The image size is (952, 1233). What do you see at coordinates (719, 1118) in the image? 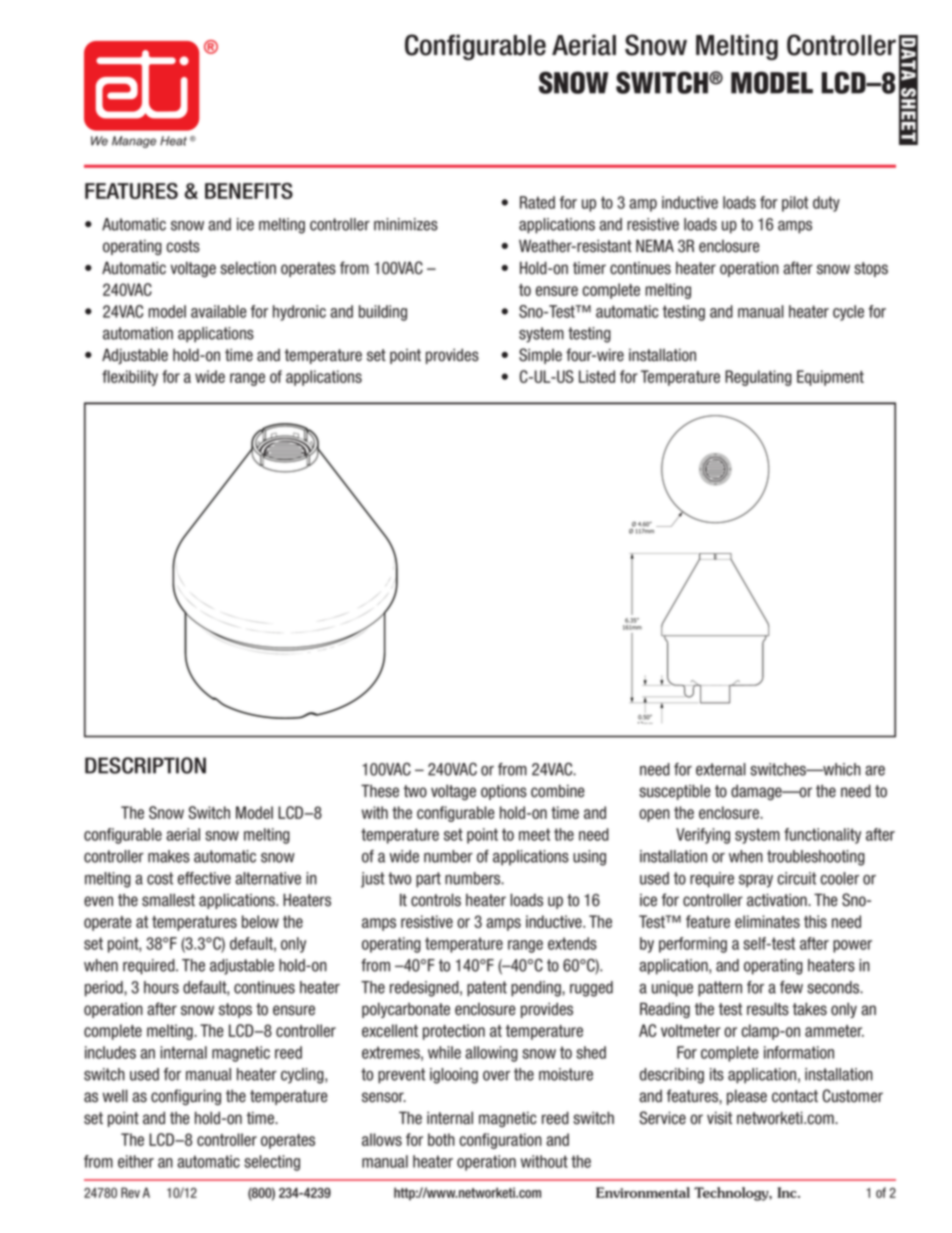
I see `visit` at bounding box center [719, 1118].
